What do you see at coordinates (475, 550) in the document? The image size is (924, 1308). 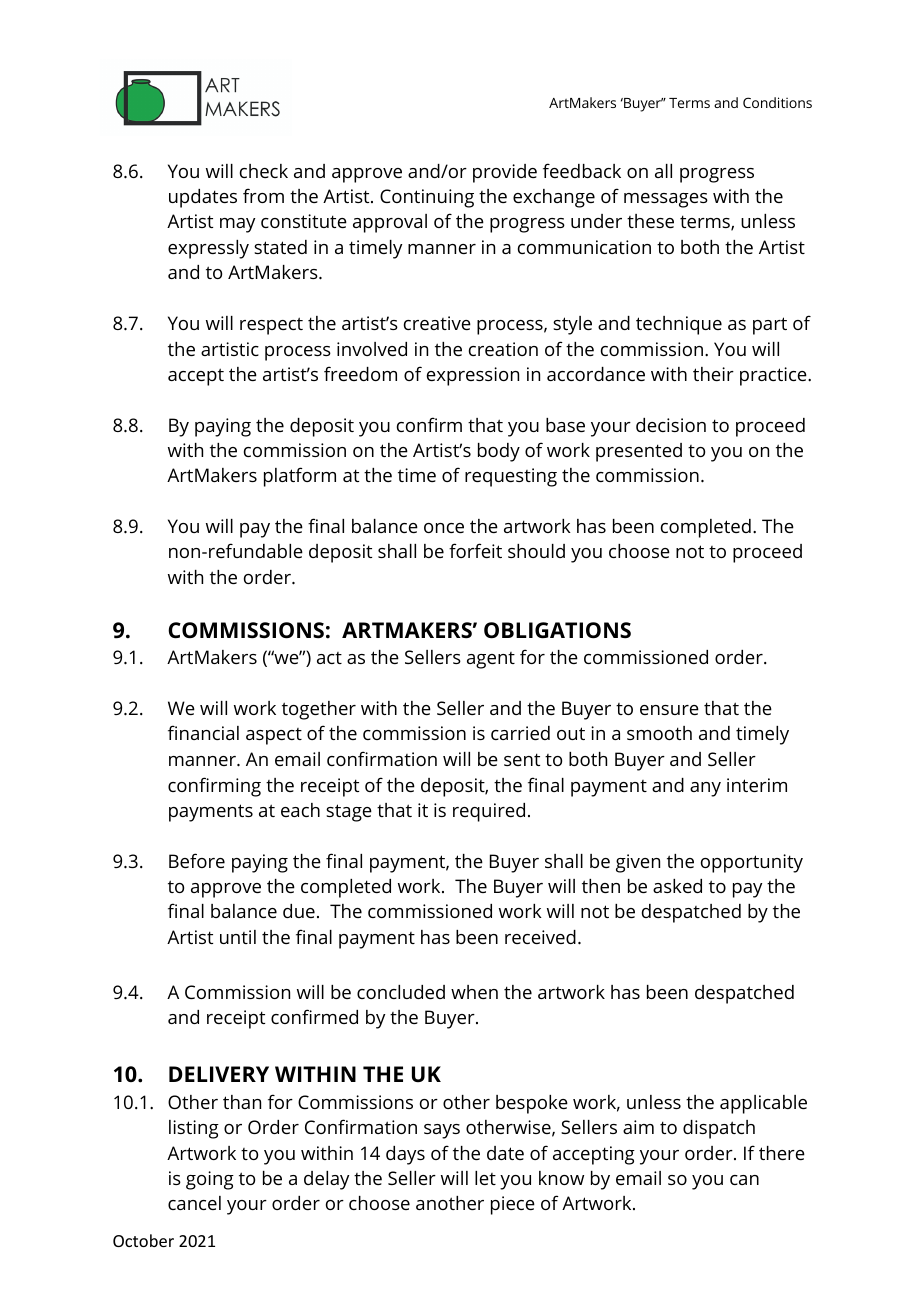 I see `forfeit` at bounding box center [475, 550].
